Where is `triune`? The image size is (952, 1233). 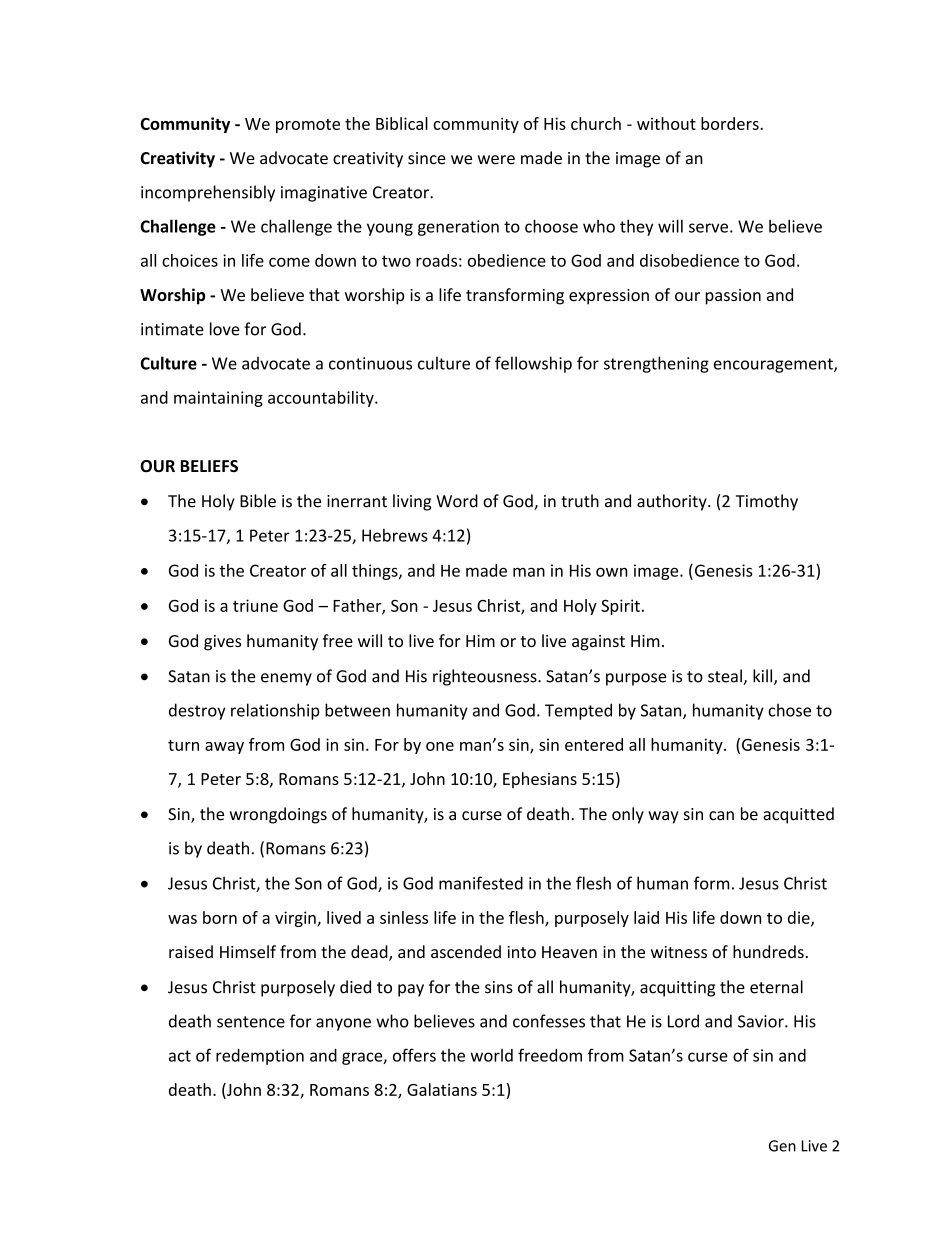
triune is located at coordinates (255, 605).
